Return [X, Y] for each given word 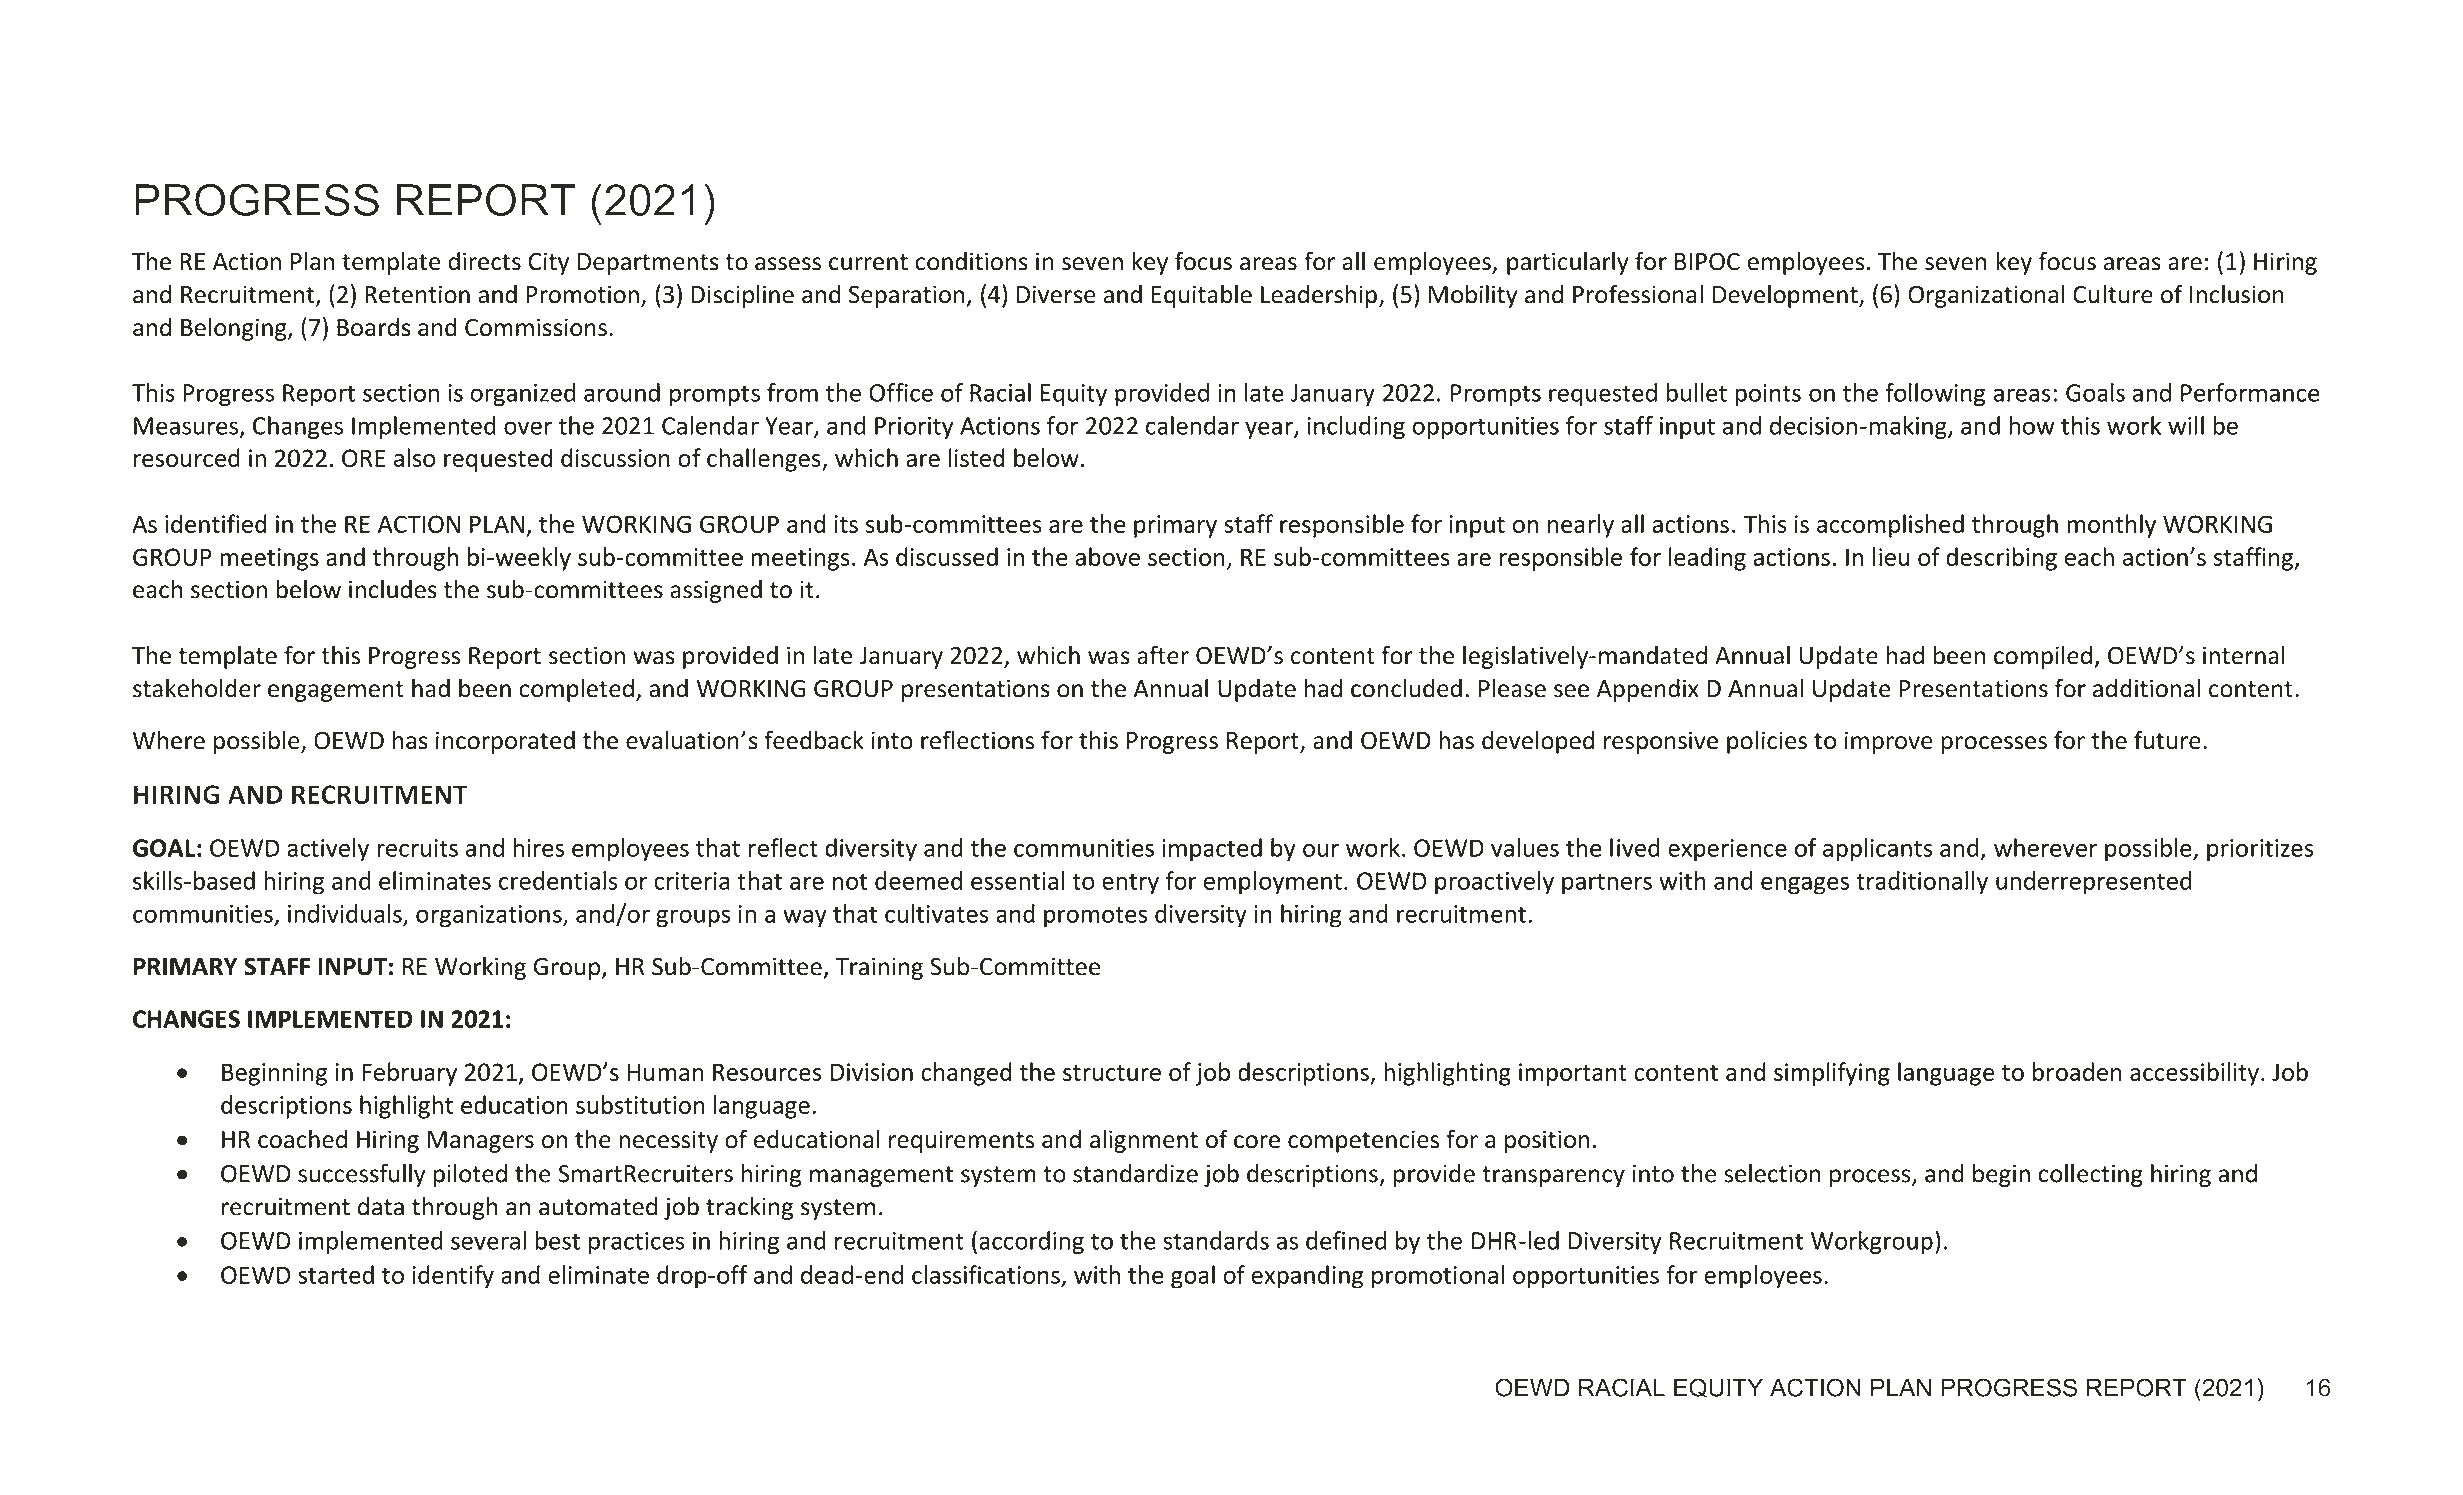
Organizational [1986, 296]
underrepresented [2094, 883]
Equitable [1202, 296]
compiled [2043, 657]
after [1163, 655]
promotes [1095, 917]
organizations [490, 916]
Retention [417, 294]
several [488, 1240]
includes [393, 589]
